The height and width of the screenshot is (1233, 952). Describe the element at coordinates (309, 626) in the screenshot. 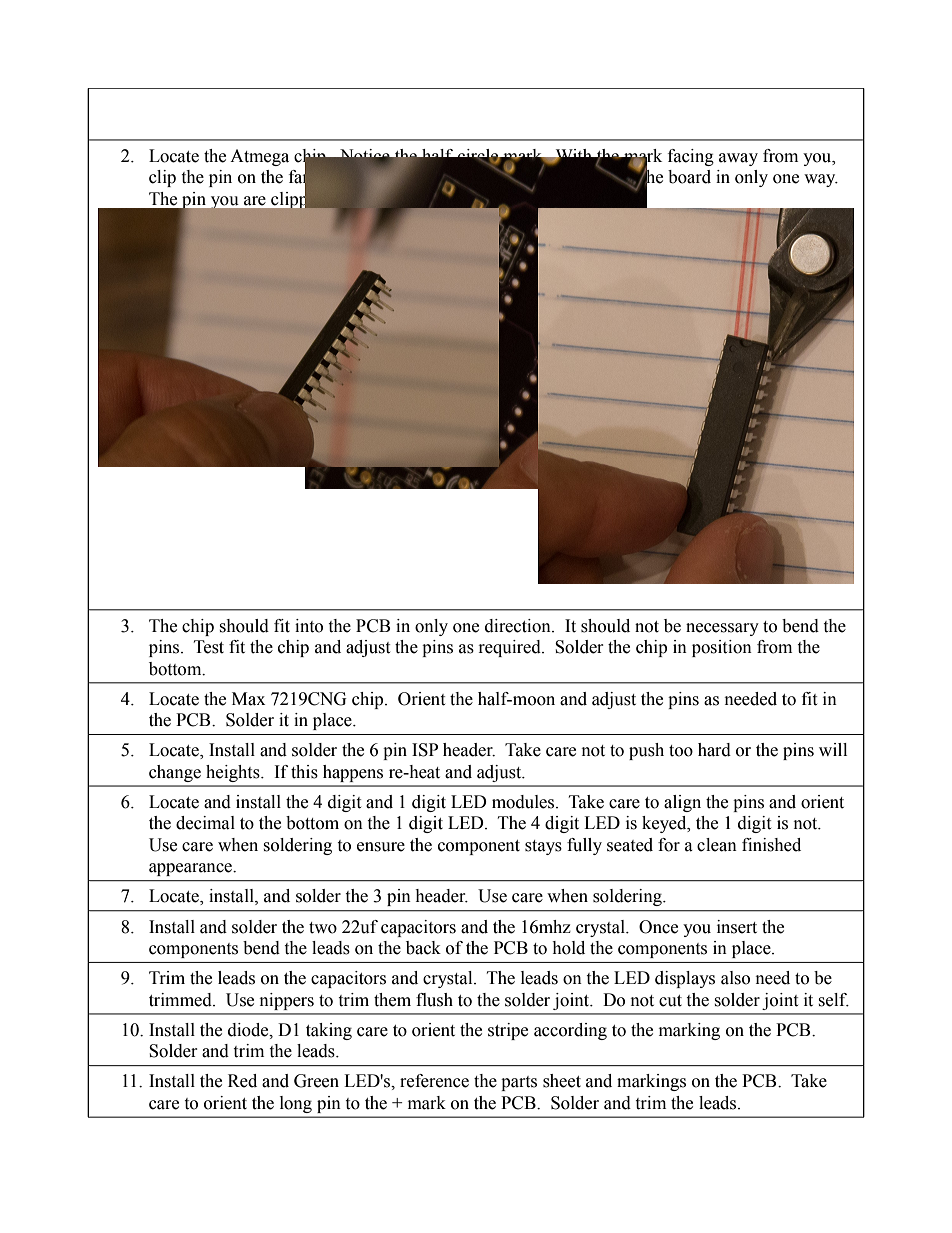

I see `into` at that location.
